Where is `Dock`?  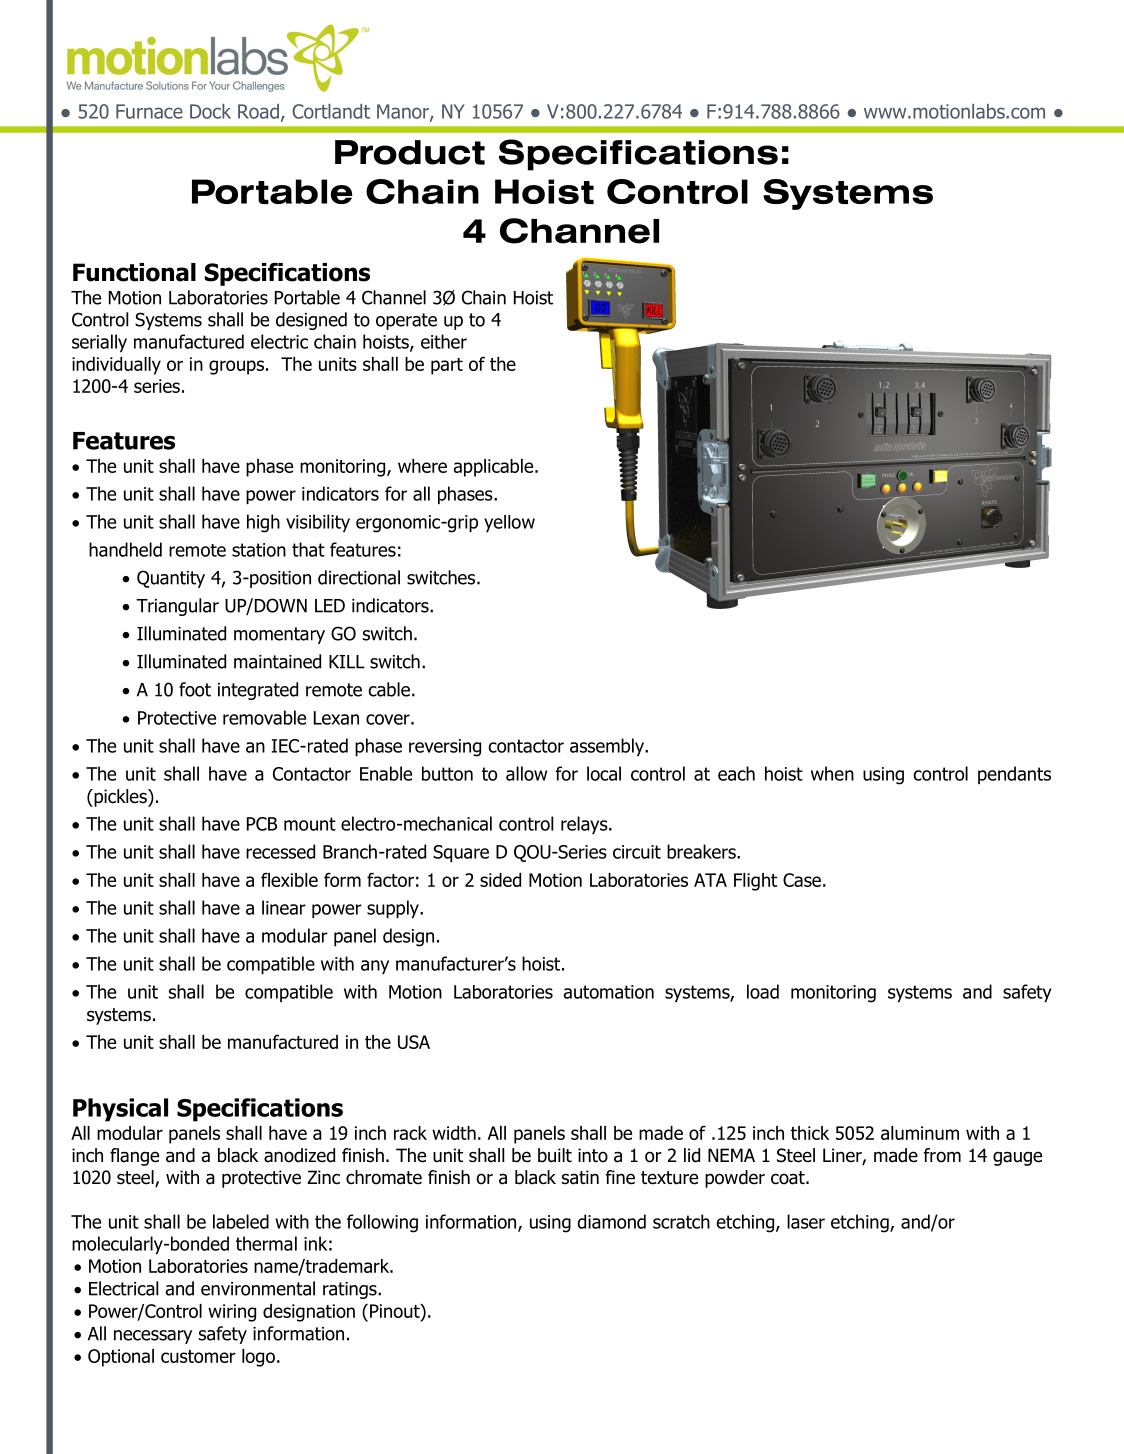 Dock is located at coordinates (210, 111).
